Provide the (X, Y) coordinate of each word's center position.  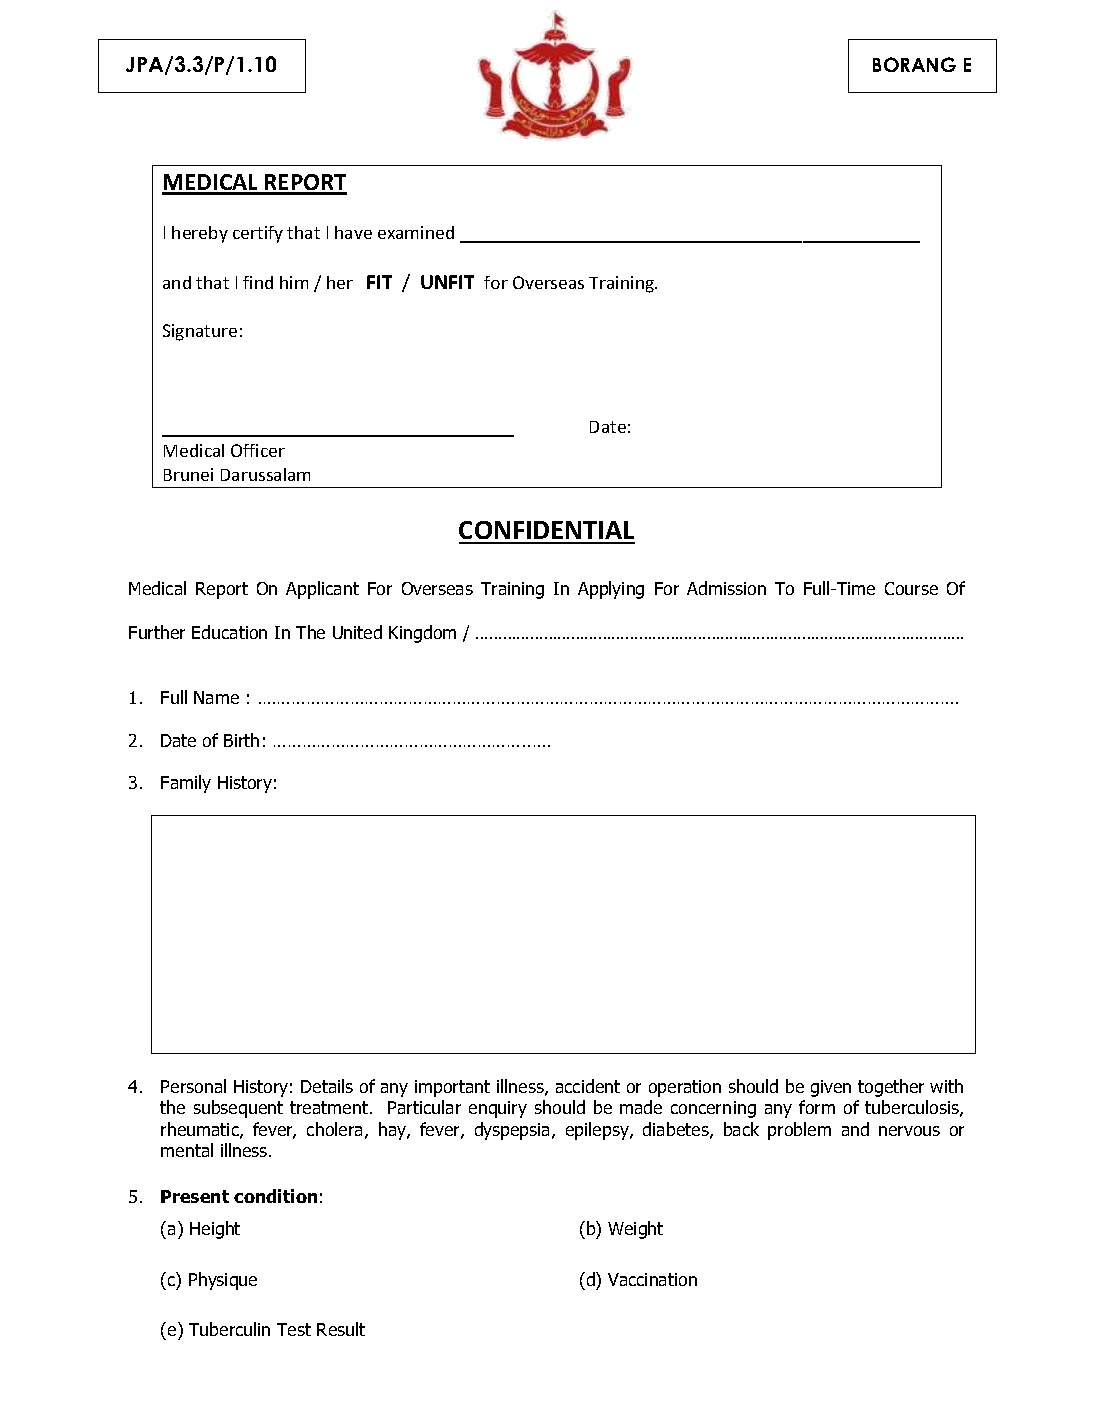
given (831, 1088)
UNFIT (447, 282)
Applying (611, 590)
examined (416, 232)
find (258, 282)
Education (229, 632)
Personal (193, 1086)
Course (911, 588)
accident (588, 1086)
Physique (223, 1281)
